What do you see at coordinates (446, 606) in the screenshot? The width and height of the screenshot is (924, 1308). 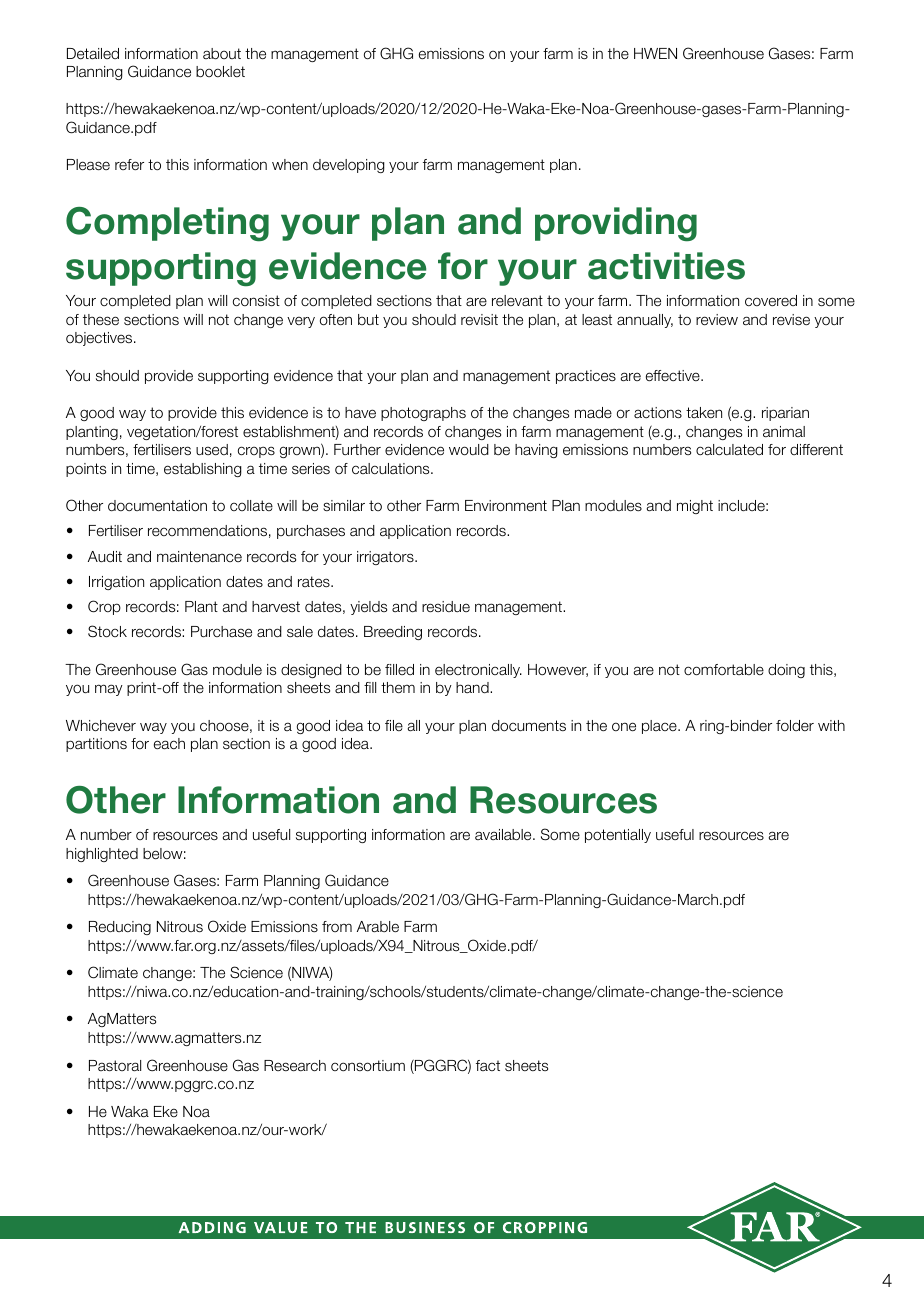 I see `residue` at bounding box center [446, 606].
